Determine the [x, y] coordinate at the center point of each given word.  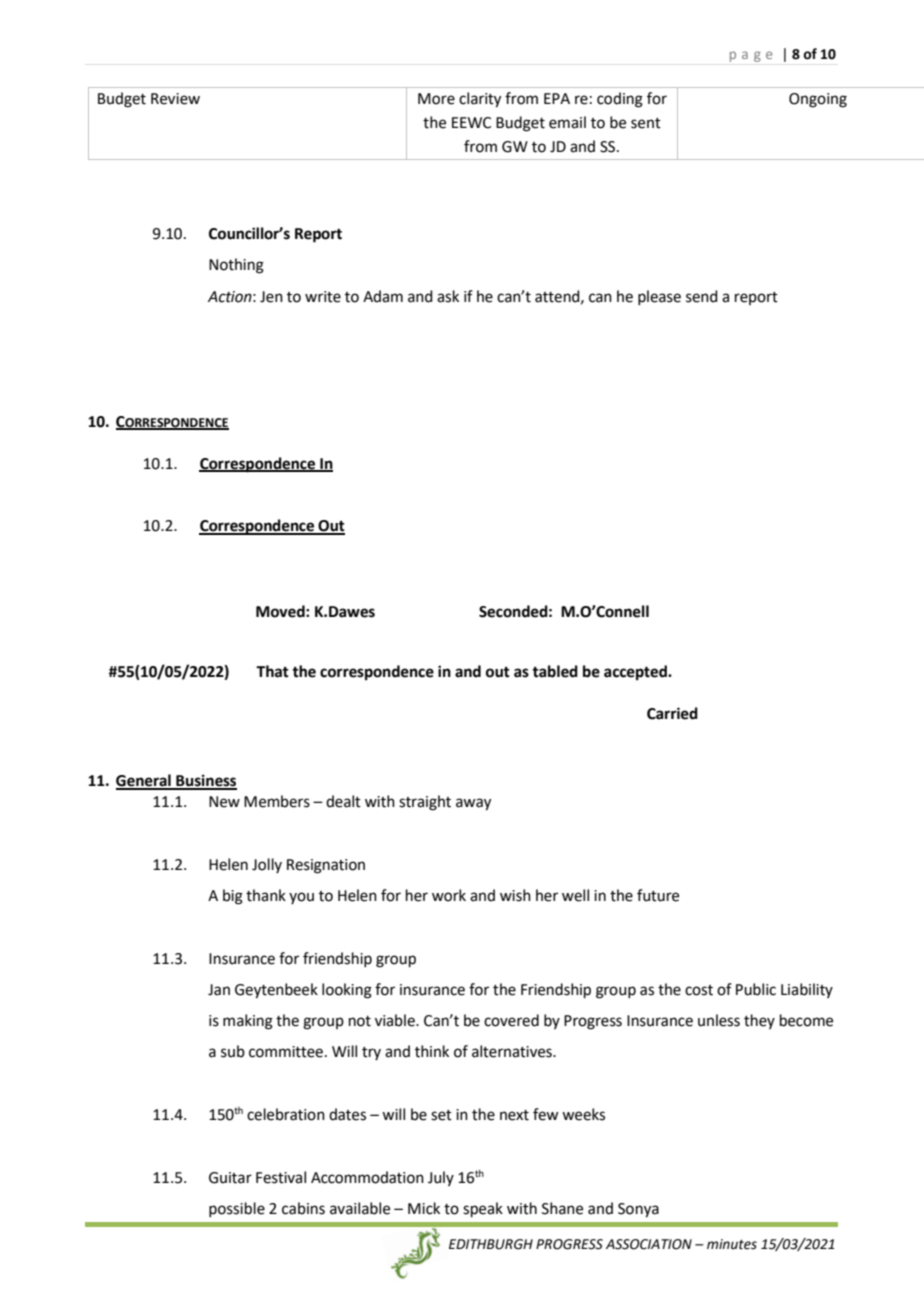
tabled [555, 671]
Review [175, 99]
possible [237, 1209]
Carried [672, 713]
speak [483, 1209]
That [272, 671]
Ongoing [818, 100]
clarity [480, 100]
